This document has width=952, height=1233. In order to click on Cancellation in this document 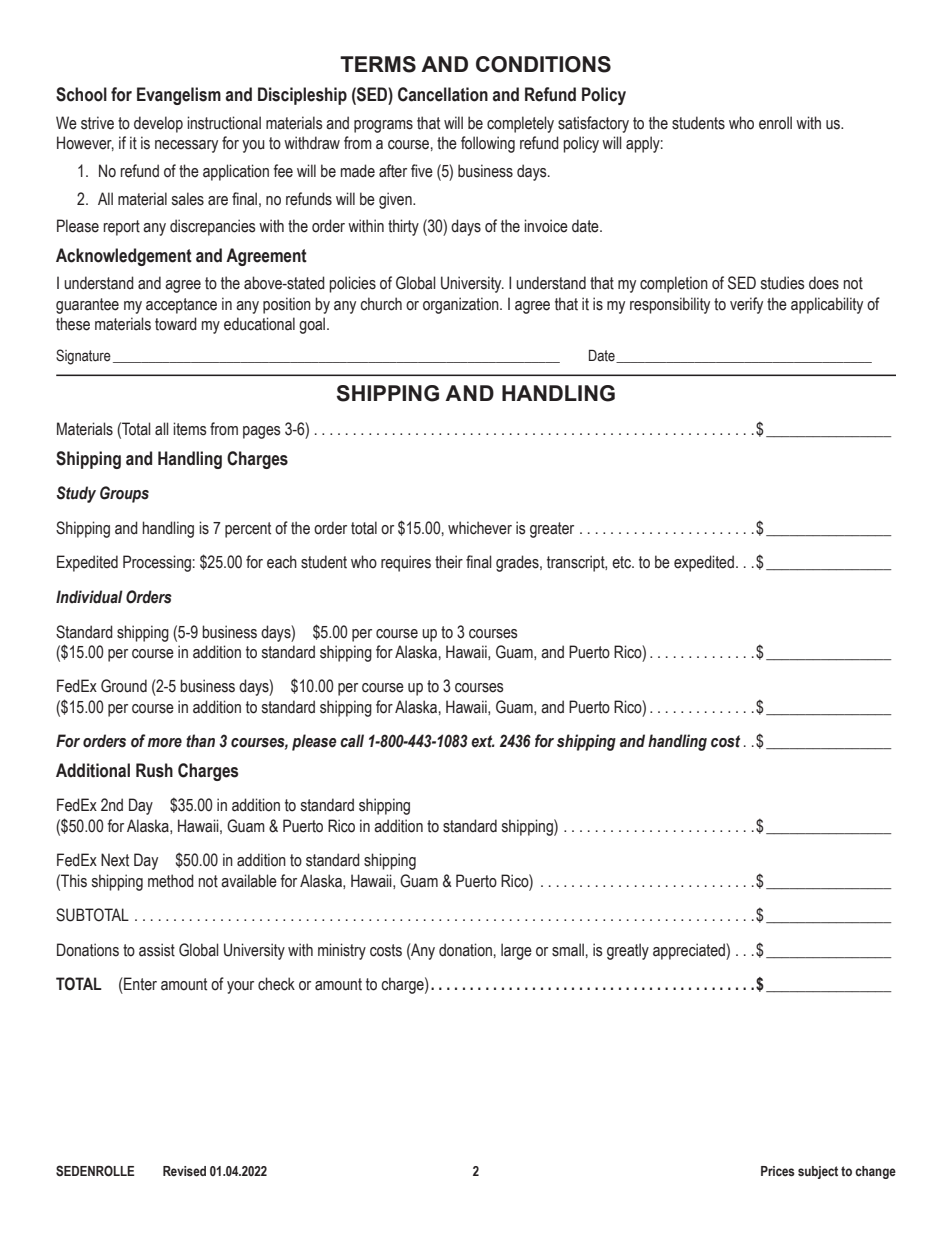, I will do `click(443, 94)`.
